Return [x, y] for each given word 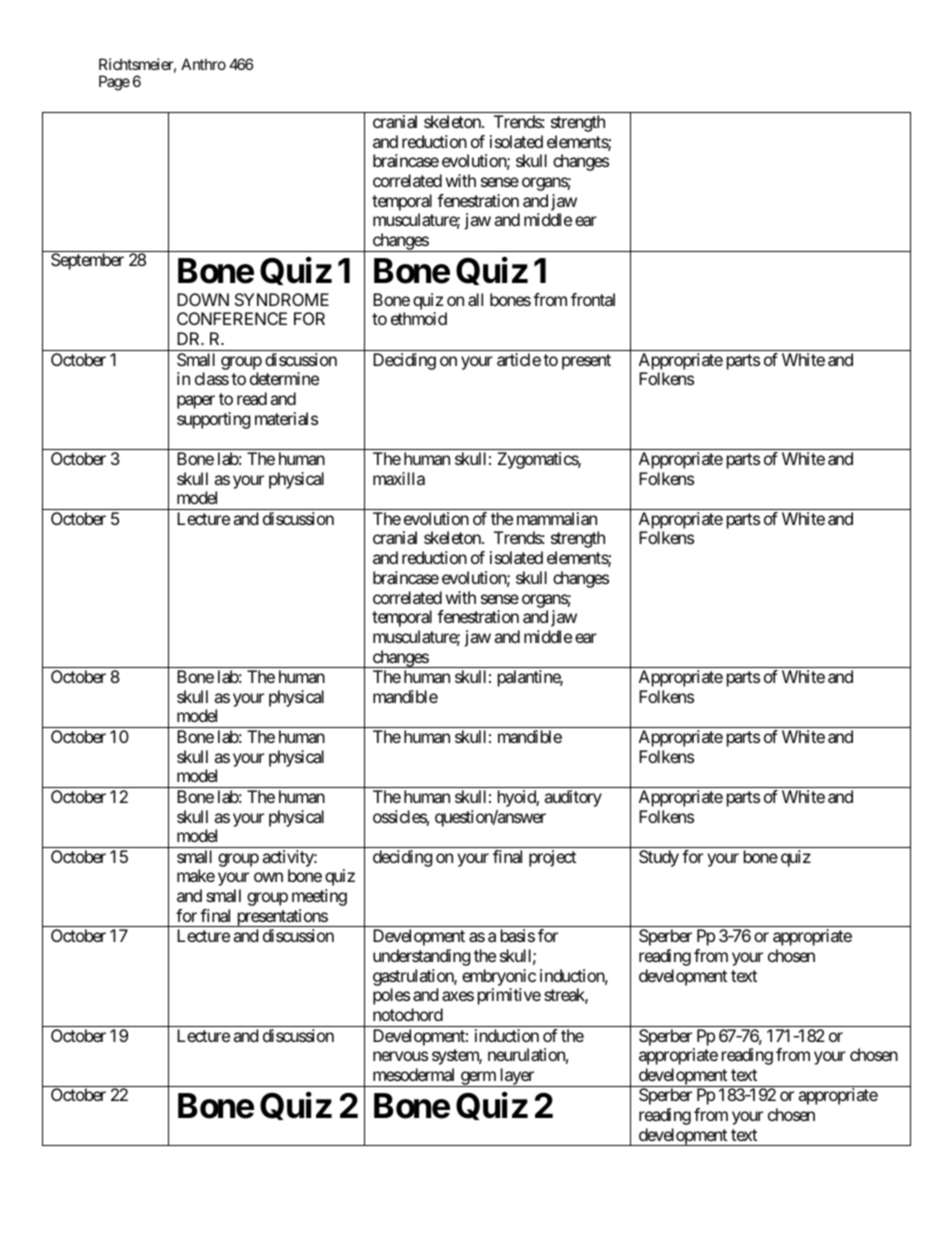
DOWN [203, 299]
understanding [422, 957]
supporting [214, 420]
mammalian [557, 518]
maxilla [399, 478]
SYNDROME [282, 299]
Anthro [203, 64]
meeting [319, 897]
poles [391, 996]
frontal [593, 299]
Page [114, 83]
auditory [573, 798]
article [519, 359]
